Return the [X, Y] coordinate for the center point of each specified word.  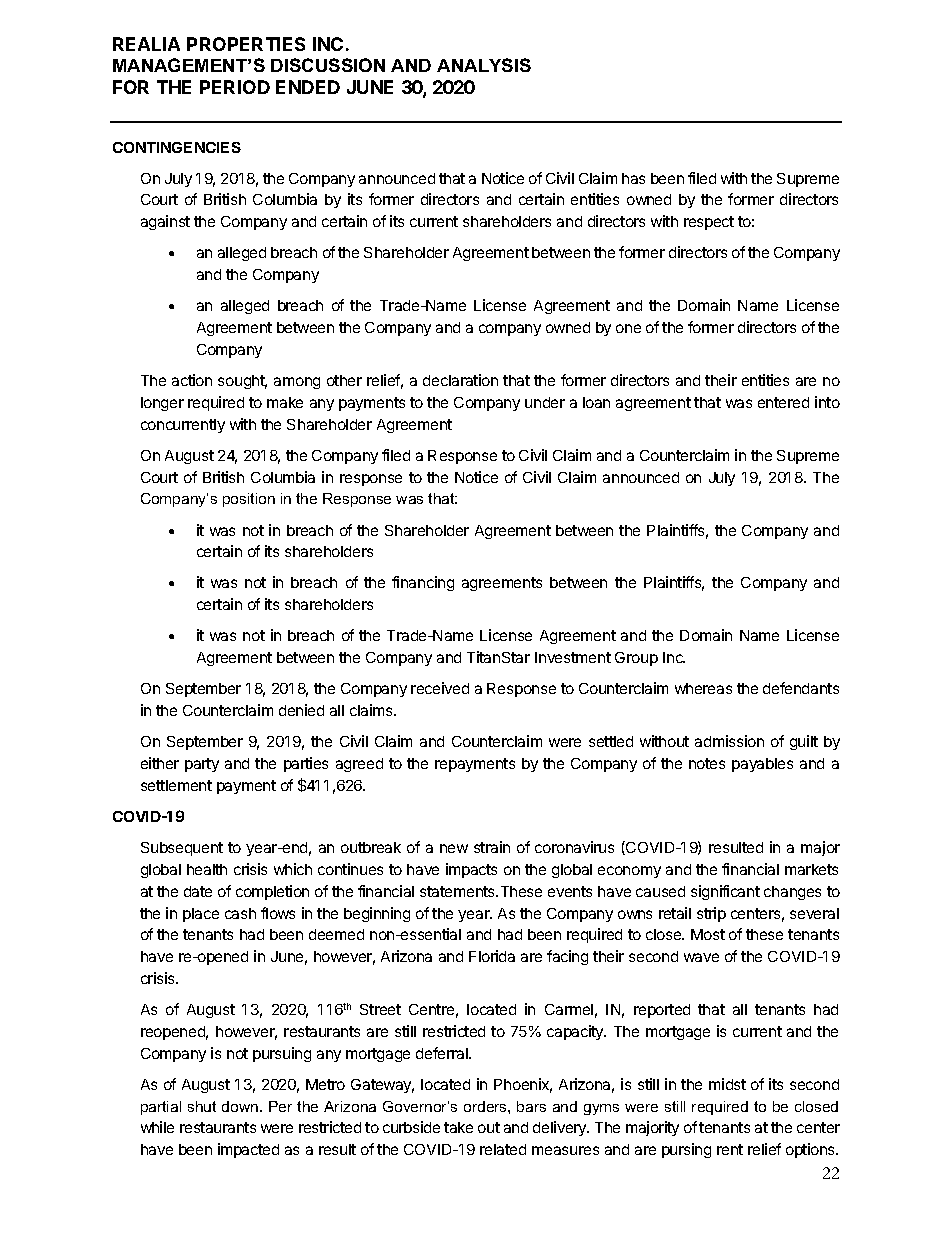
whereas [703, 688]
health [207, 869]
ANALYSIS [484, 65]
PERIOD [235, 87]
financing [423, 583]
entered [783, 402]
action [192, 380]
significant [725, 892]
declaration [460, 380]
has [633, 178]
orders [486, 1106]
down [241, 1106]
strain [492, 847]
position [249, 500]
